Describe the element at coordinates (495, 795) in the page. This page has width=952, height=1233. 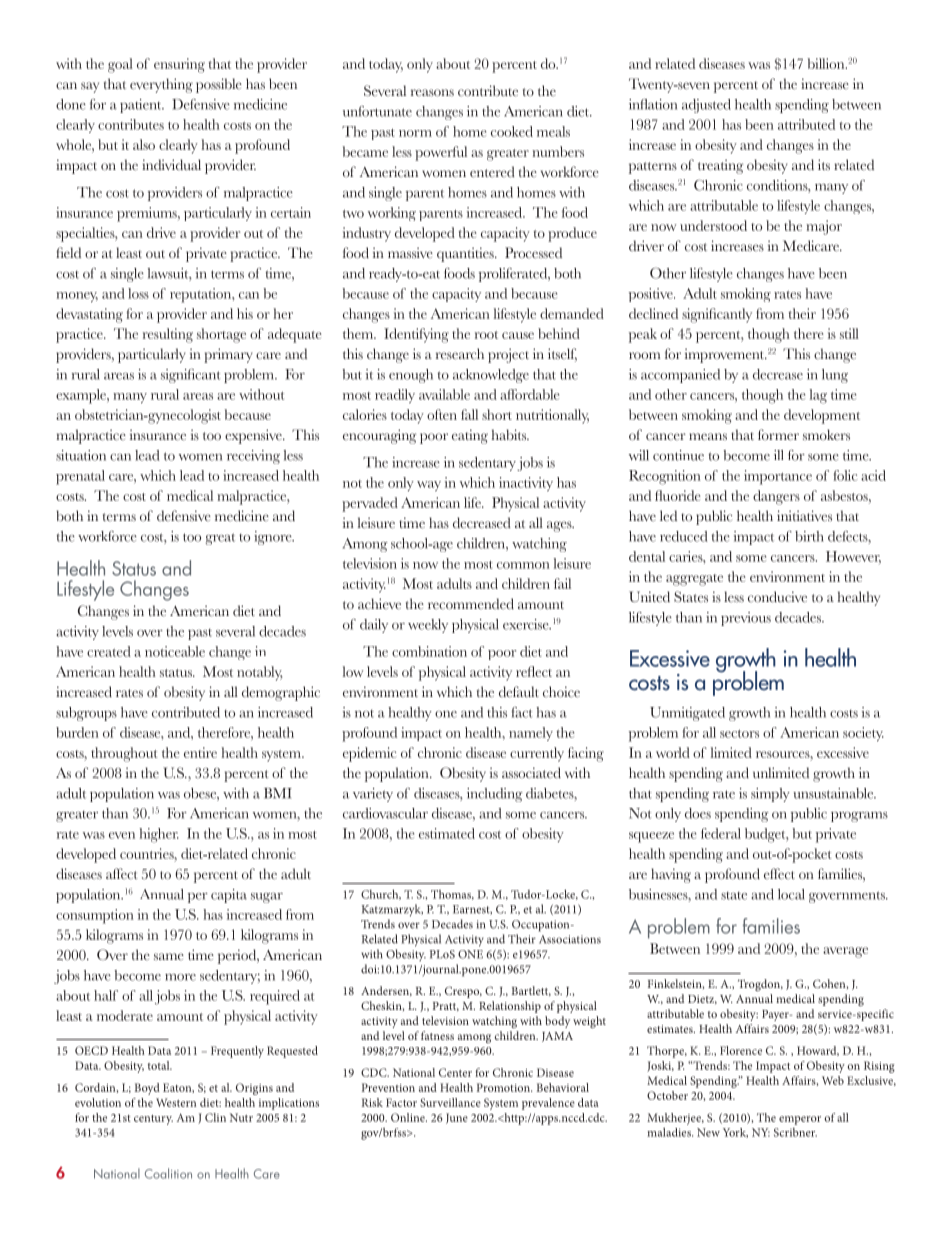
I see `including` at that location.
